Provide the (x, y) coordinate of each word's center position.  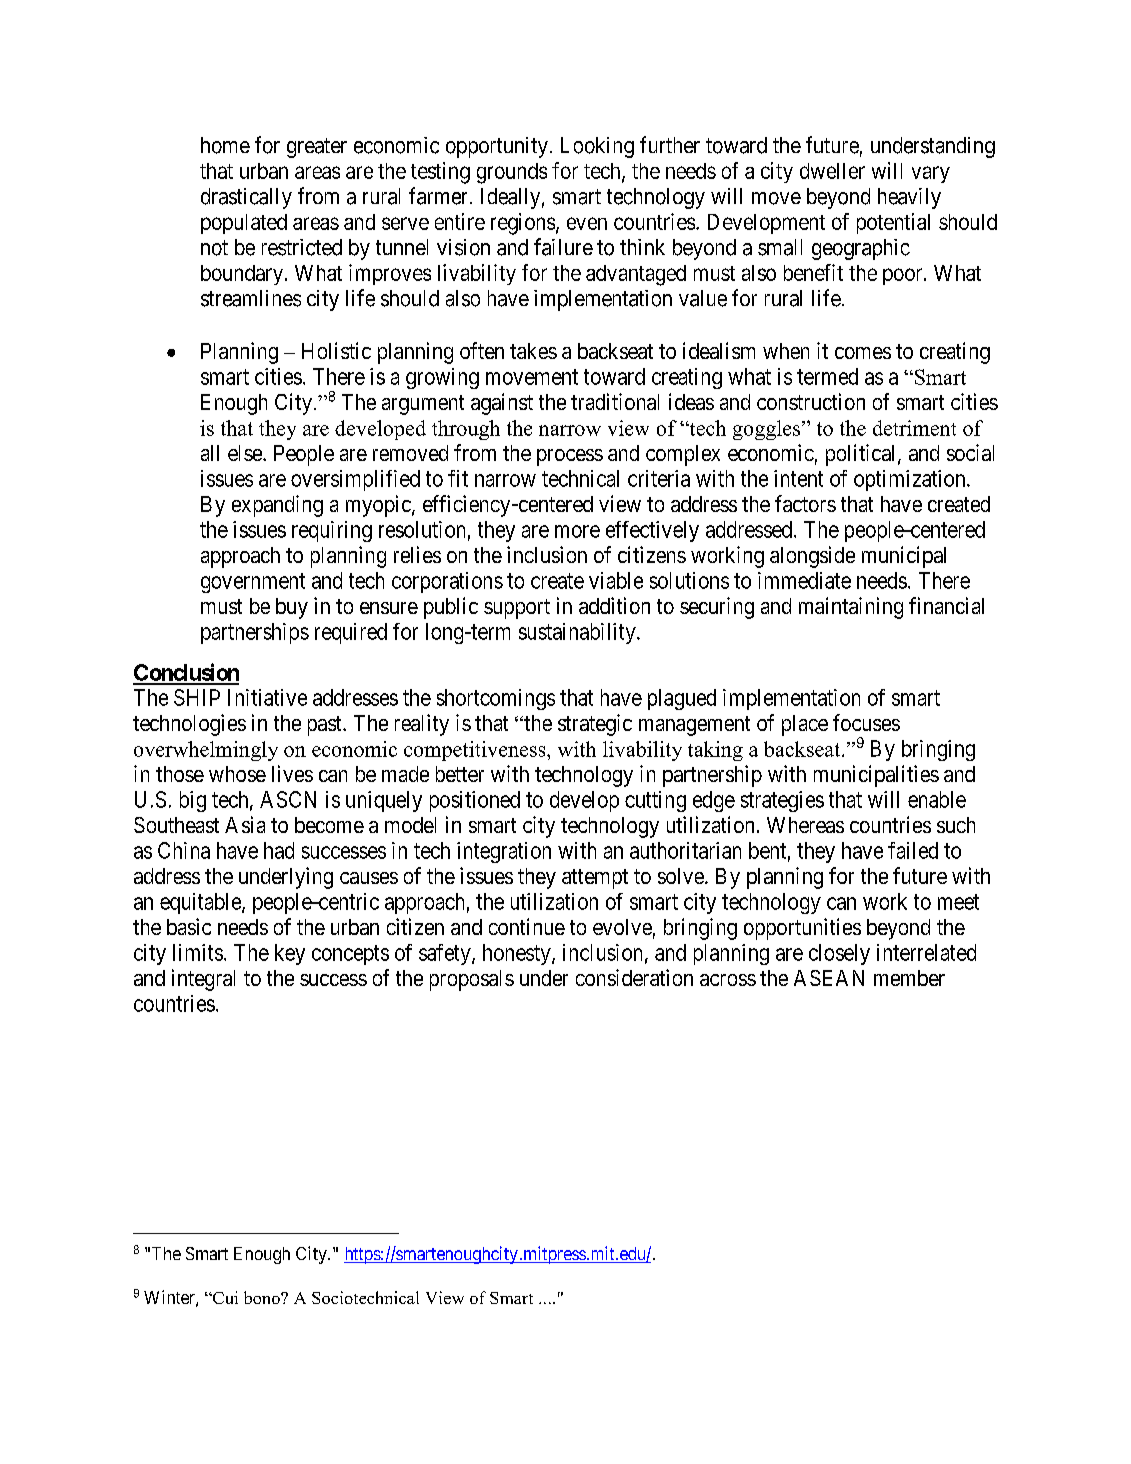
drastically (246, 198)
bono (263, 1297)
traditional (615, 401)
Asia (245, 824)
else (246, 453)
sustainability (578, 633)
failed (913, 850)
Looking (597, 147)
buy (292, 608)
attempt (595, 879)
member (909, 978)
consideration (634, 977)
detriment (914, 428)
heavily (909, 198)
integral (203, 980)
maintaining (851, 608)
